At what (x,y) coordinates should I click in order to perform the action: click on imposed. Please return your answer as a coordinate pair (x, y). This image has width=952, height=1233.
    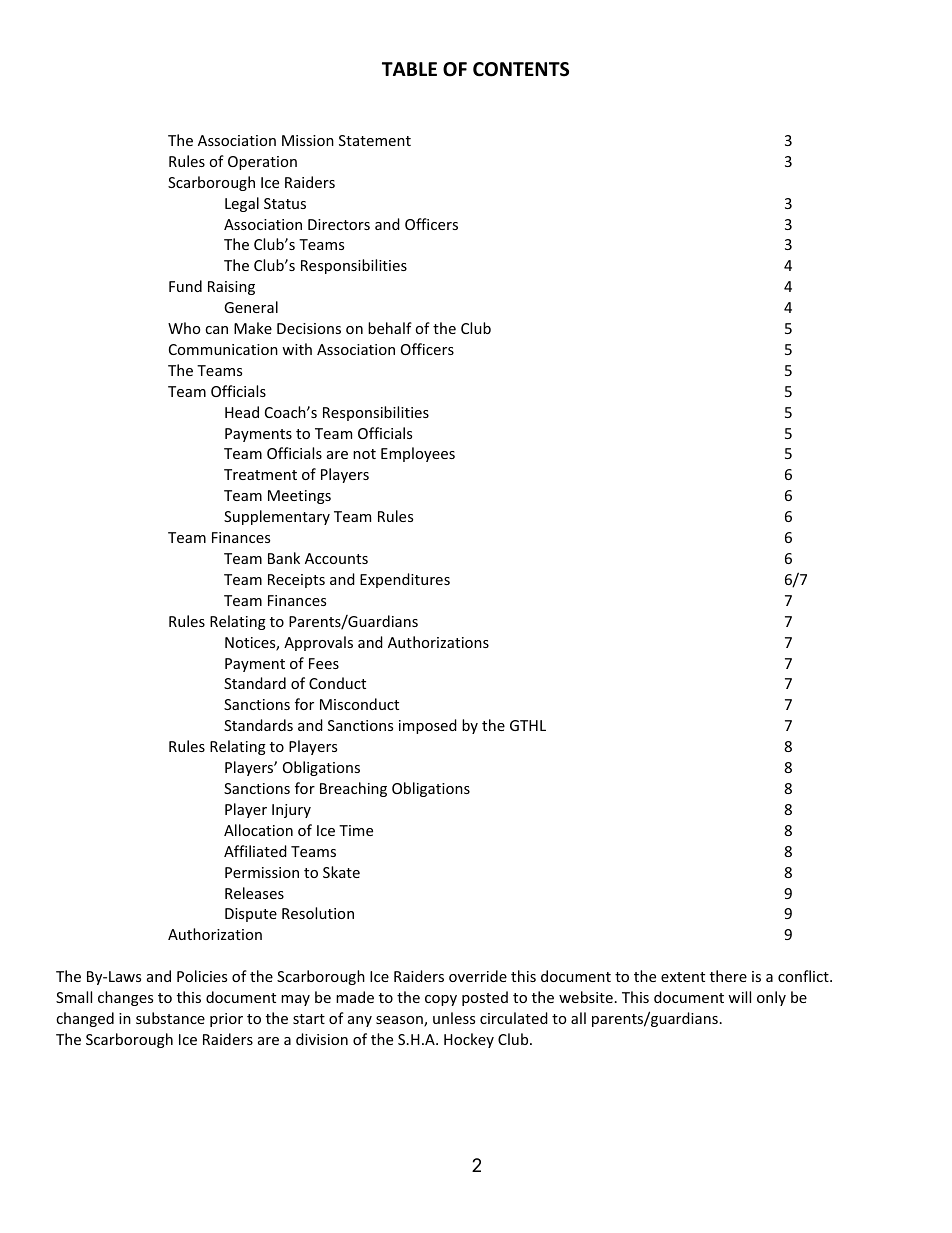
    Looking at the image, I should click on (428, 726).
